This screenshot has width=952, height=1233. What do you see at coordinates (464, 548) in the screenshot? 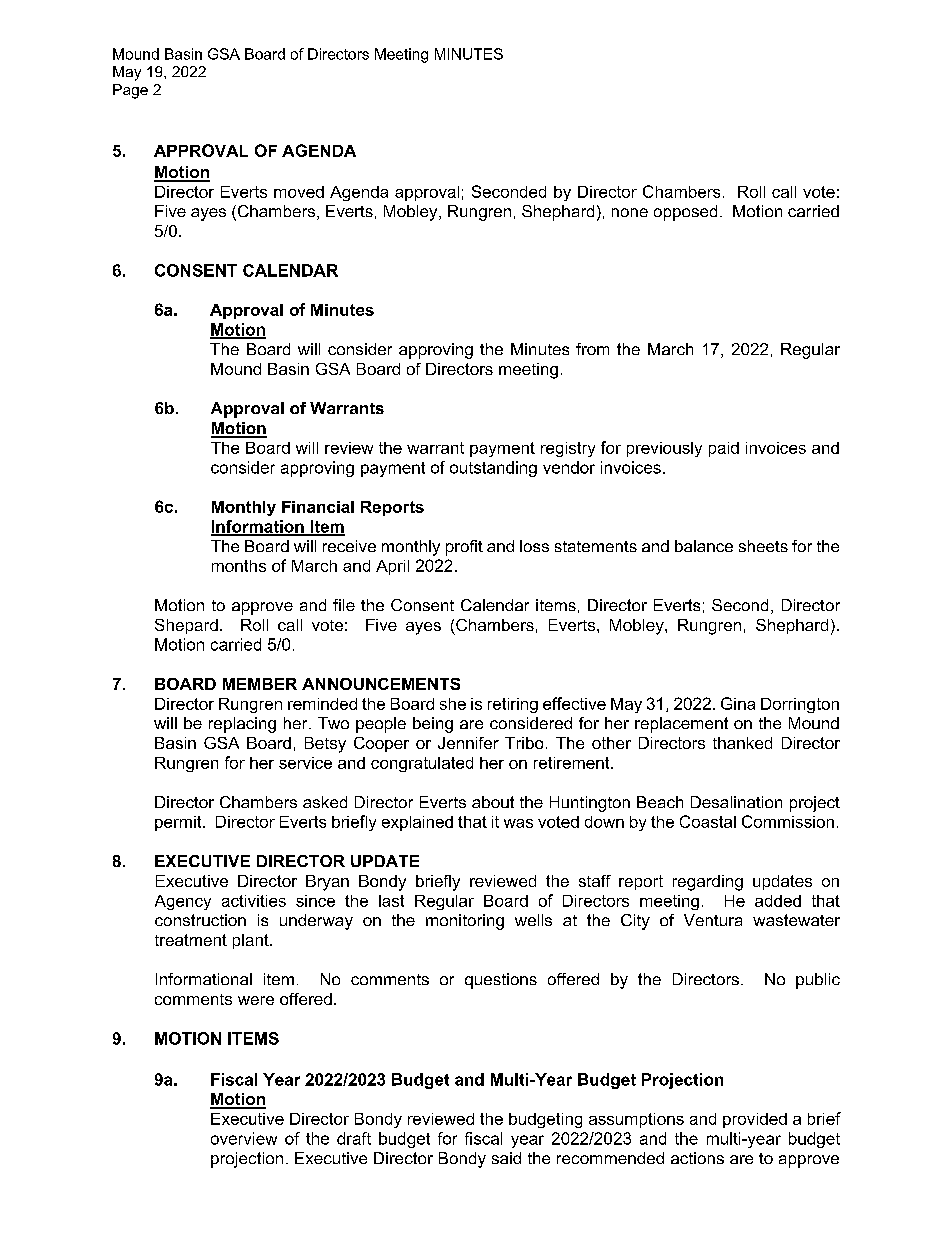
I see `profit` at bounding box center [464, 548].
